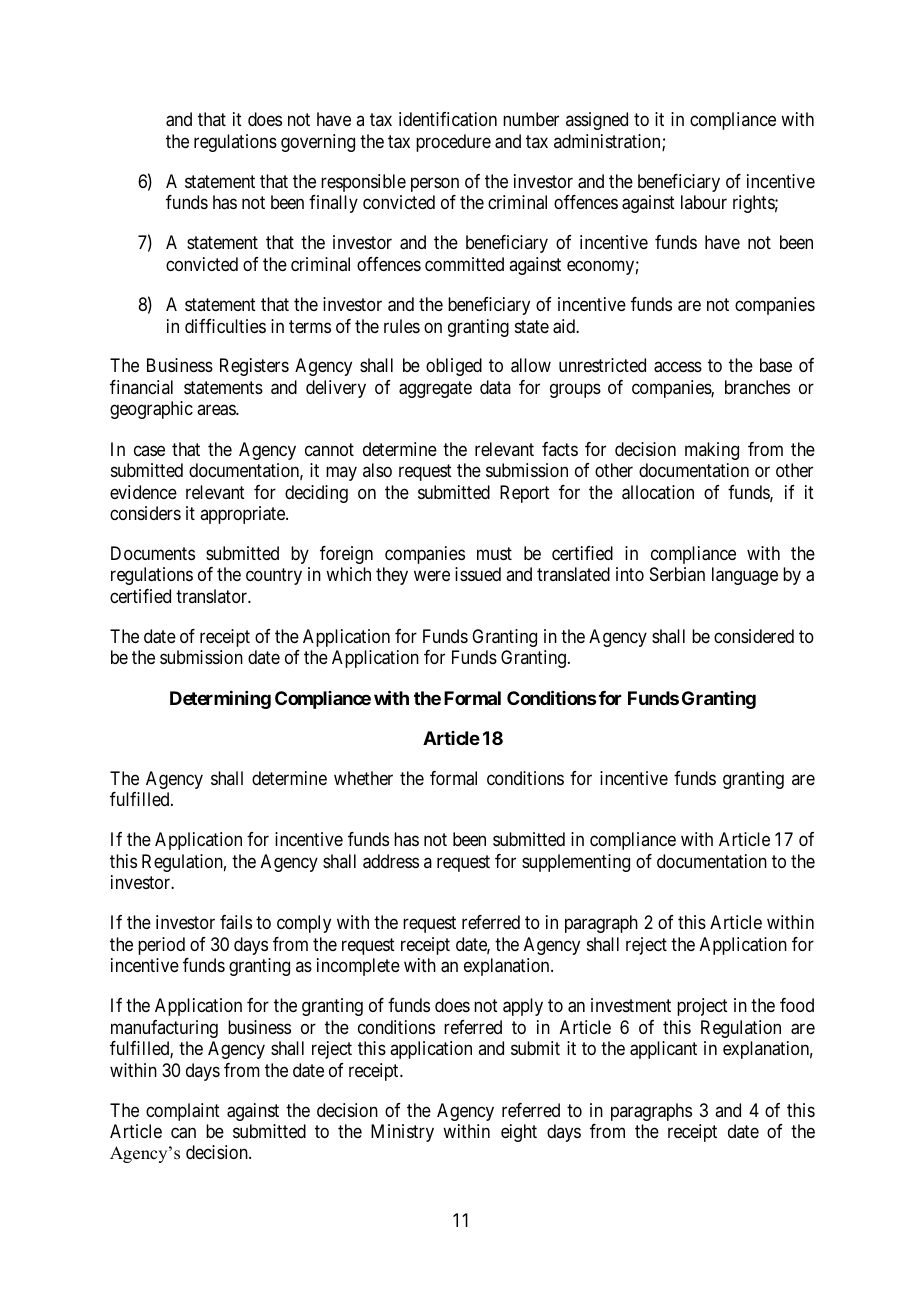 This image has width=924, height=1308. Describe the element at coordinates (220, 700) in the image. I see `Determining` at that location.
